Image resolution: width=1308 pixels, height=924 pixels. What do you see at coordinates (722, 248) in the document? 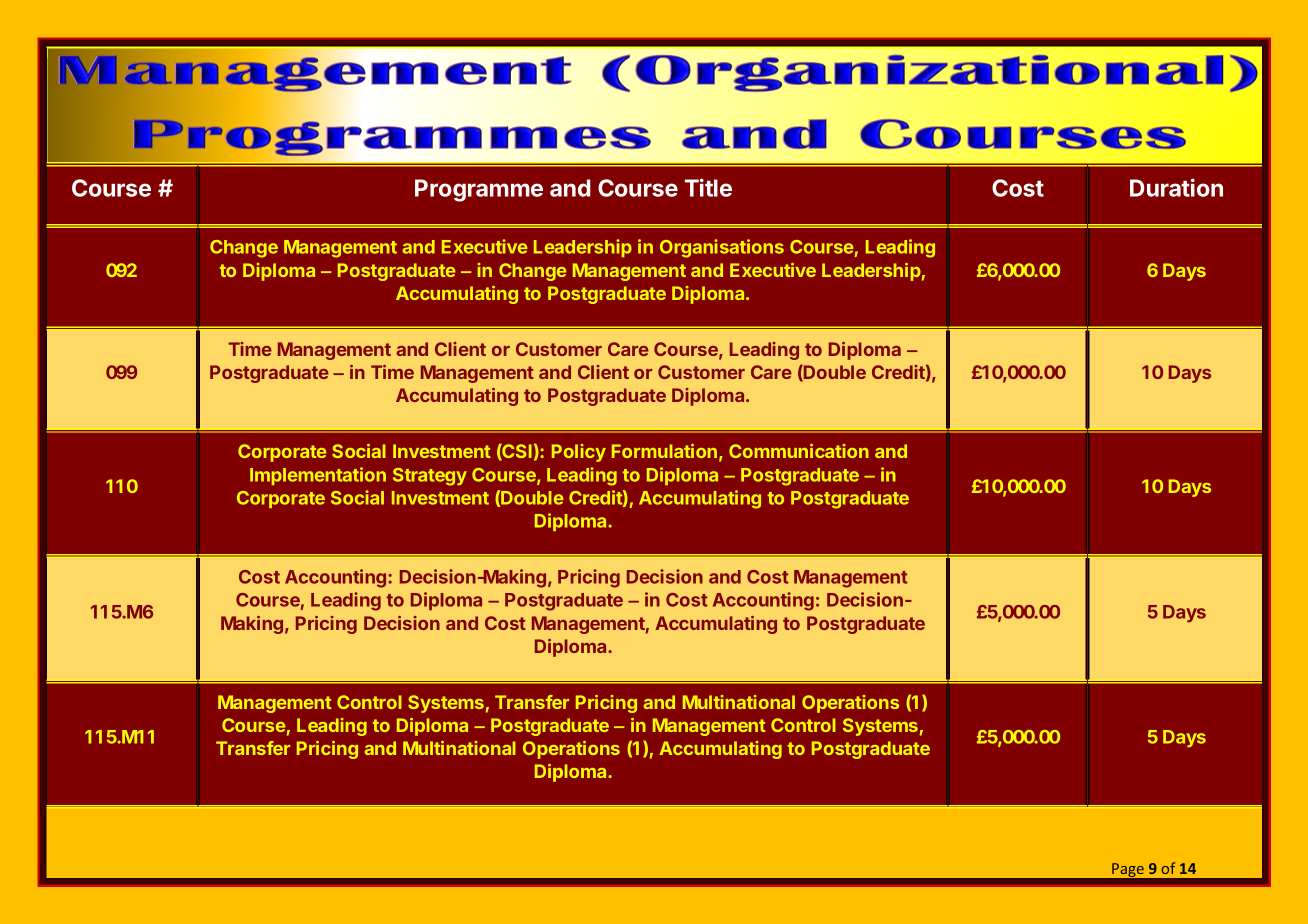
I see `Organisations` at bounding box center [722, 248].
